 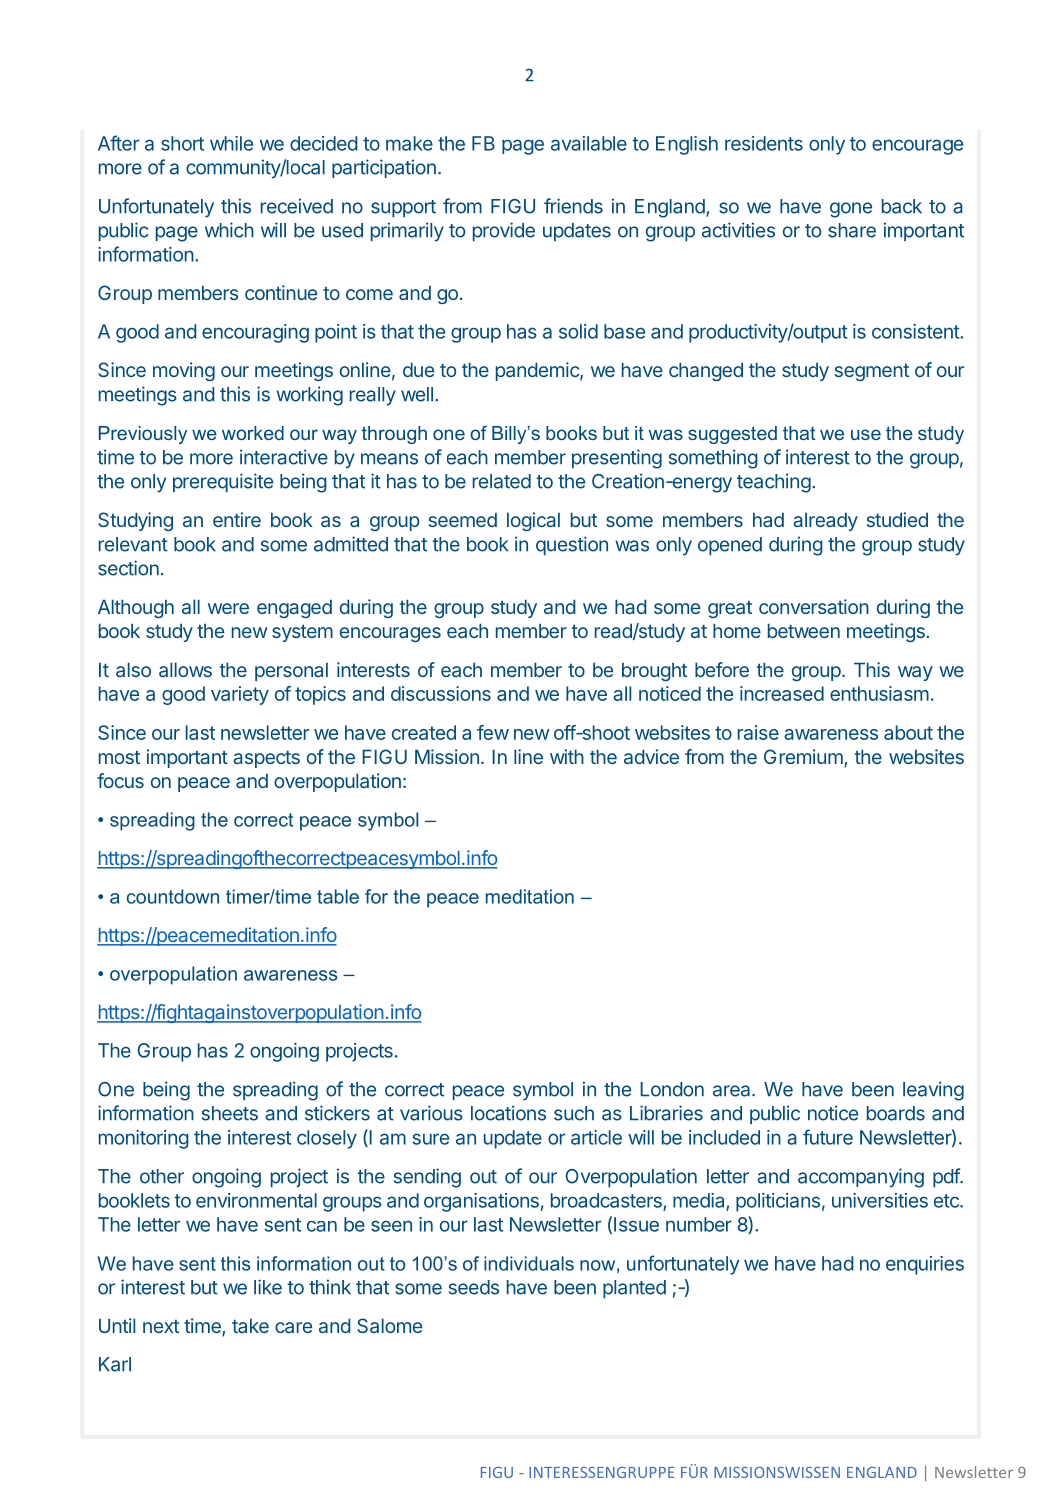 I want to click on gone, so click(x=851, y=210).
